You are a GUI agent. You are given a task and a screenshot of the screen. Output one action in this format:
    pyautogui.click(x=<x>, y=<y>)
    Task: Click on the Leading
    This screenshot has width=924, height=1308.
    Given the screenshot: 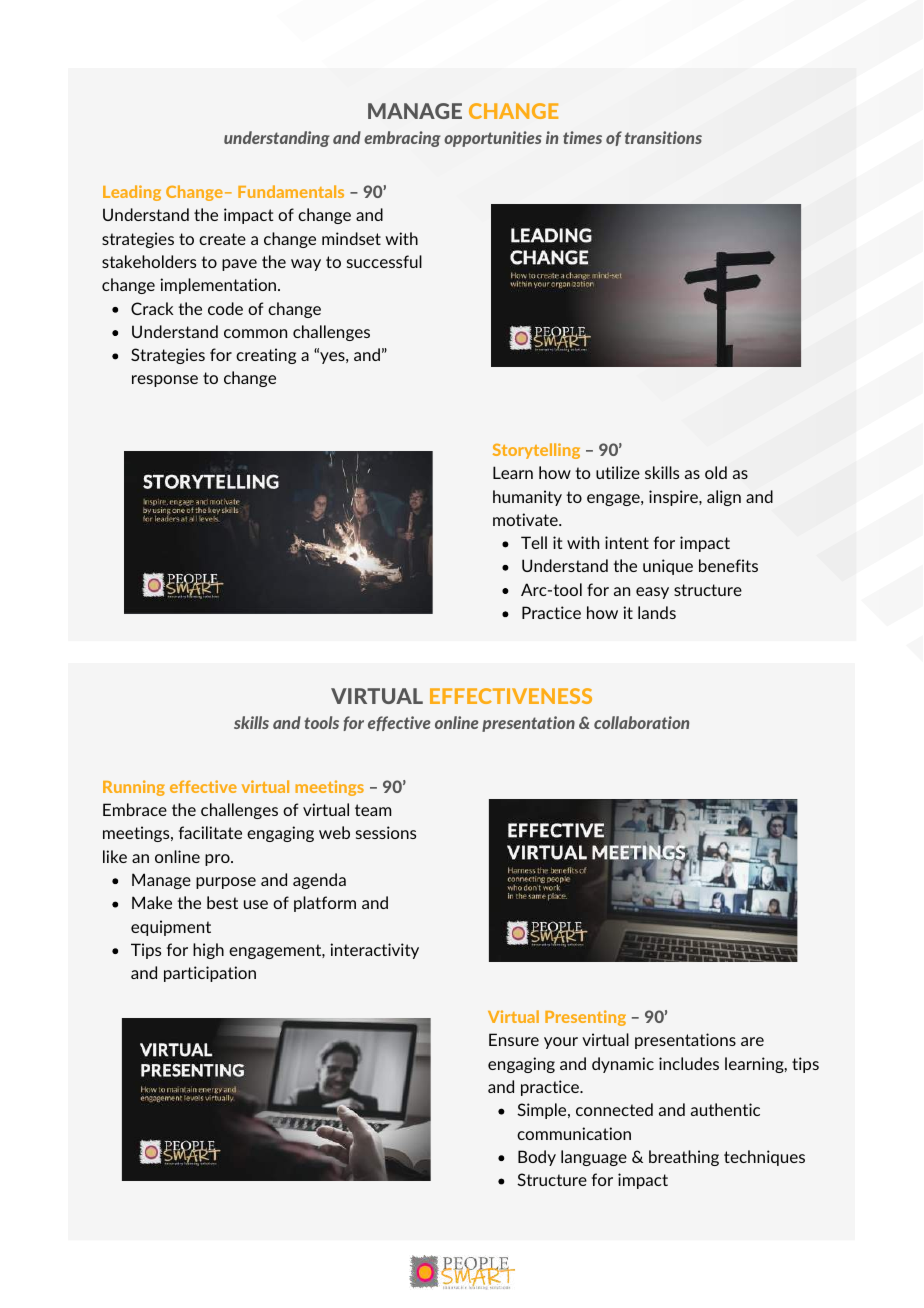 What is the action you would take?
    pyautogui.click(x=132, y=193)
